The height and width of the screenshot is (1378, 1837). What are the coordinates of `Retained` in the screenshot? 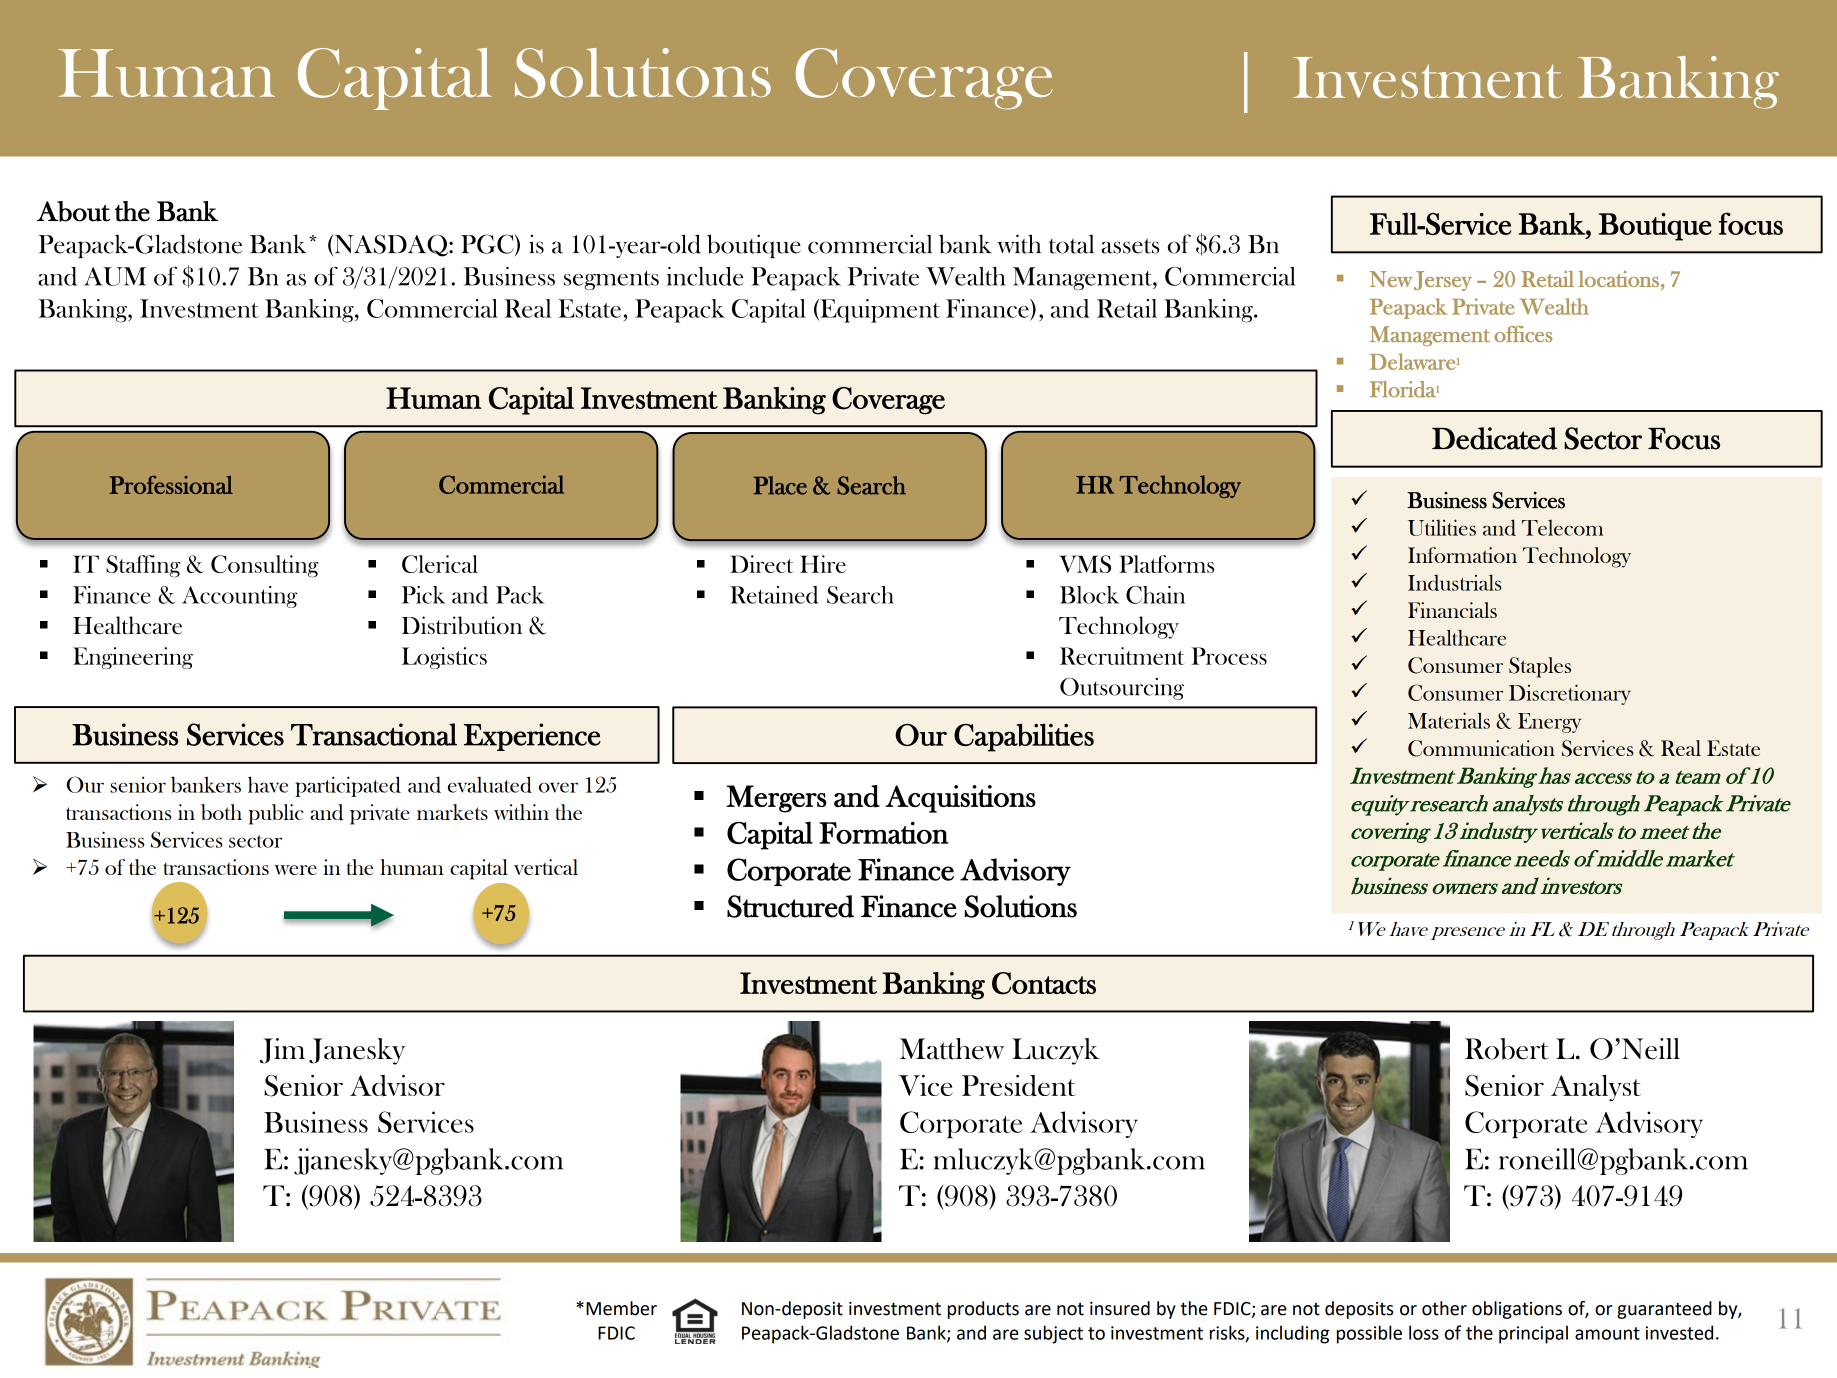 It's located at (774, 595).
